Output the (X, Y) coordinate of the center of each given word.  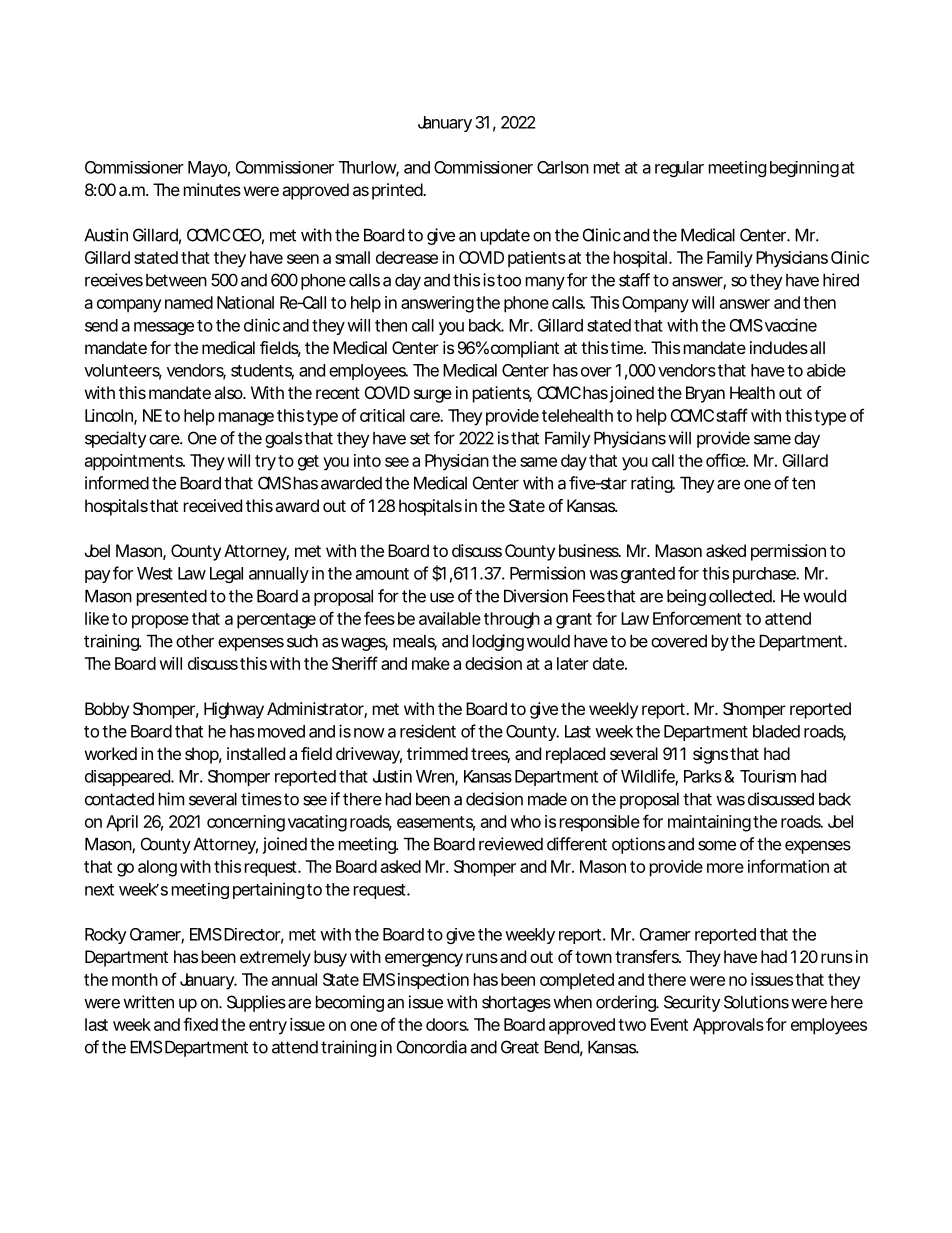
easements (436, 823)
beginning (804, 169)
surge (433, 396)
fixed (200, 1024)
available (450, 618)
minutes (212, 189)
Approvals (728, 1026)
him (171, 799)
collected (741, 596)
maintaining (709, 823)
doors (447, 1024)
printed (398, 191)
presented (172, 597)
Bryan (705, 394)
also (229, 392)
